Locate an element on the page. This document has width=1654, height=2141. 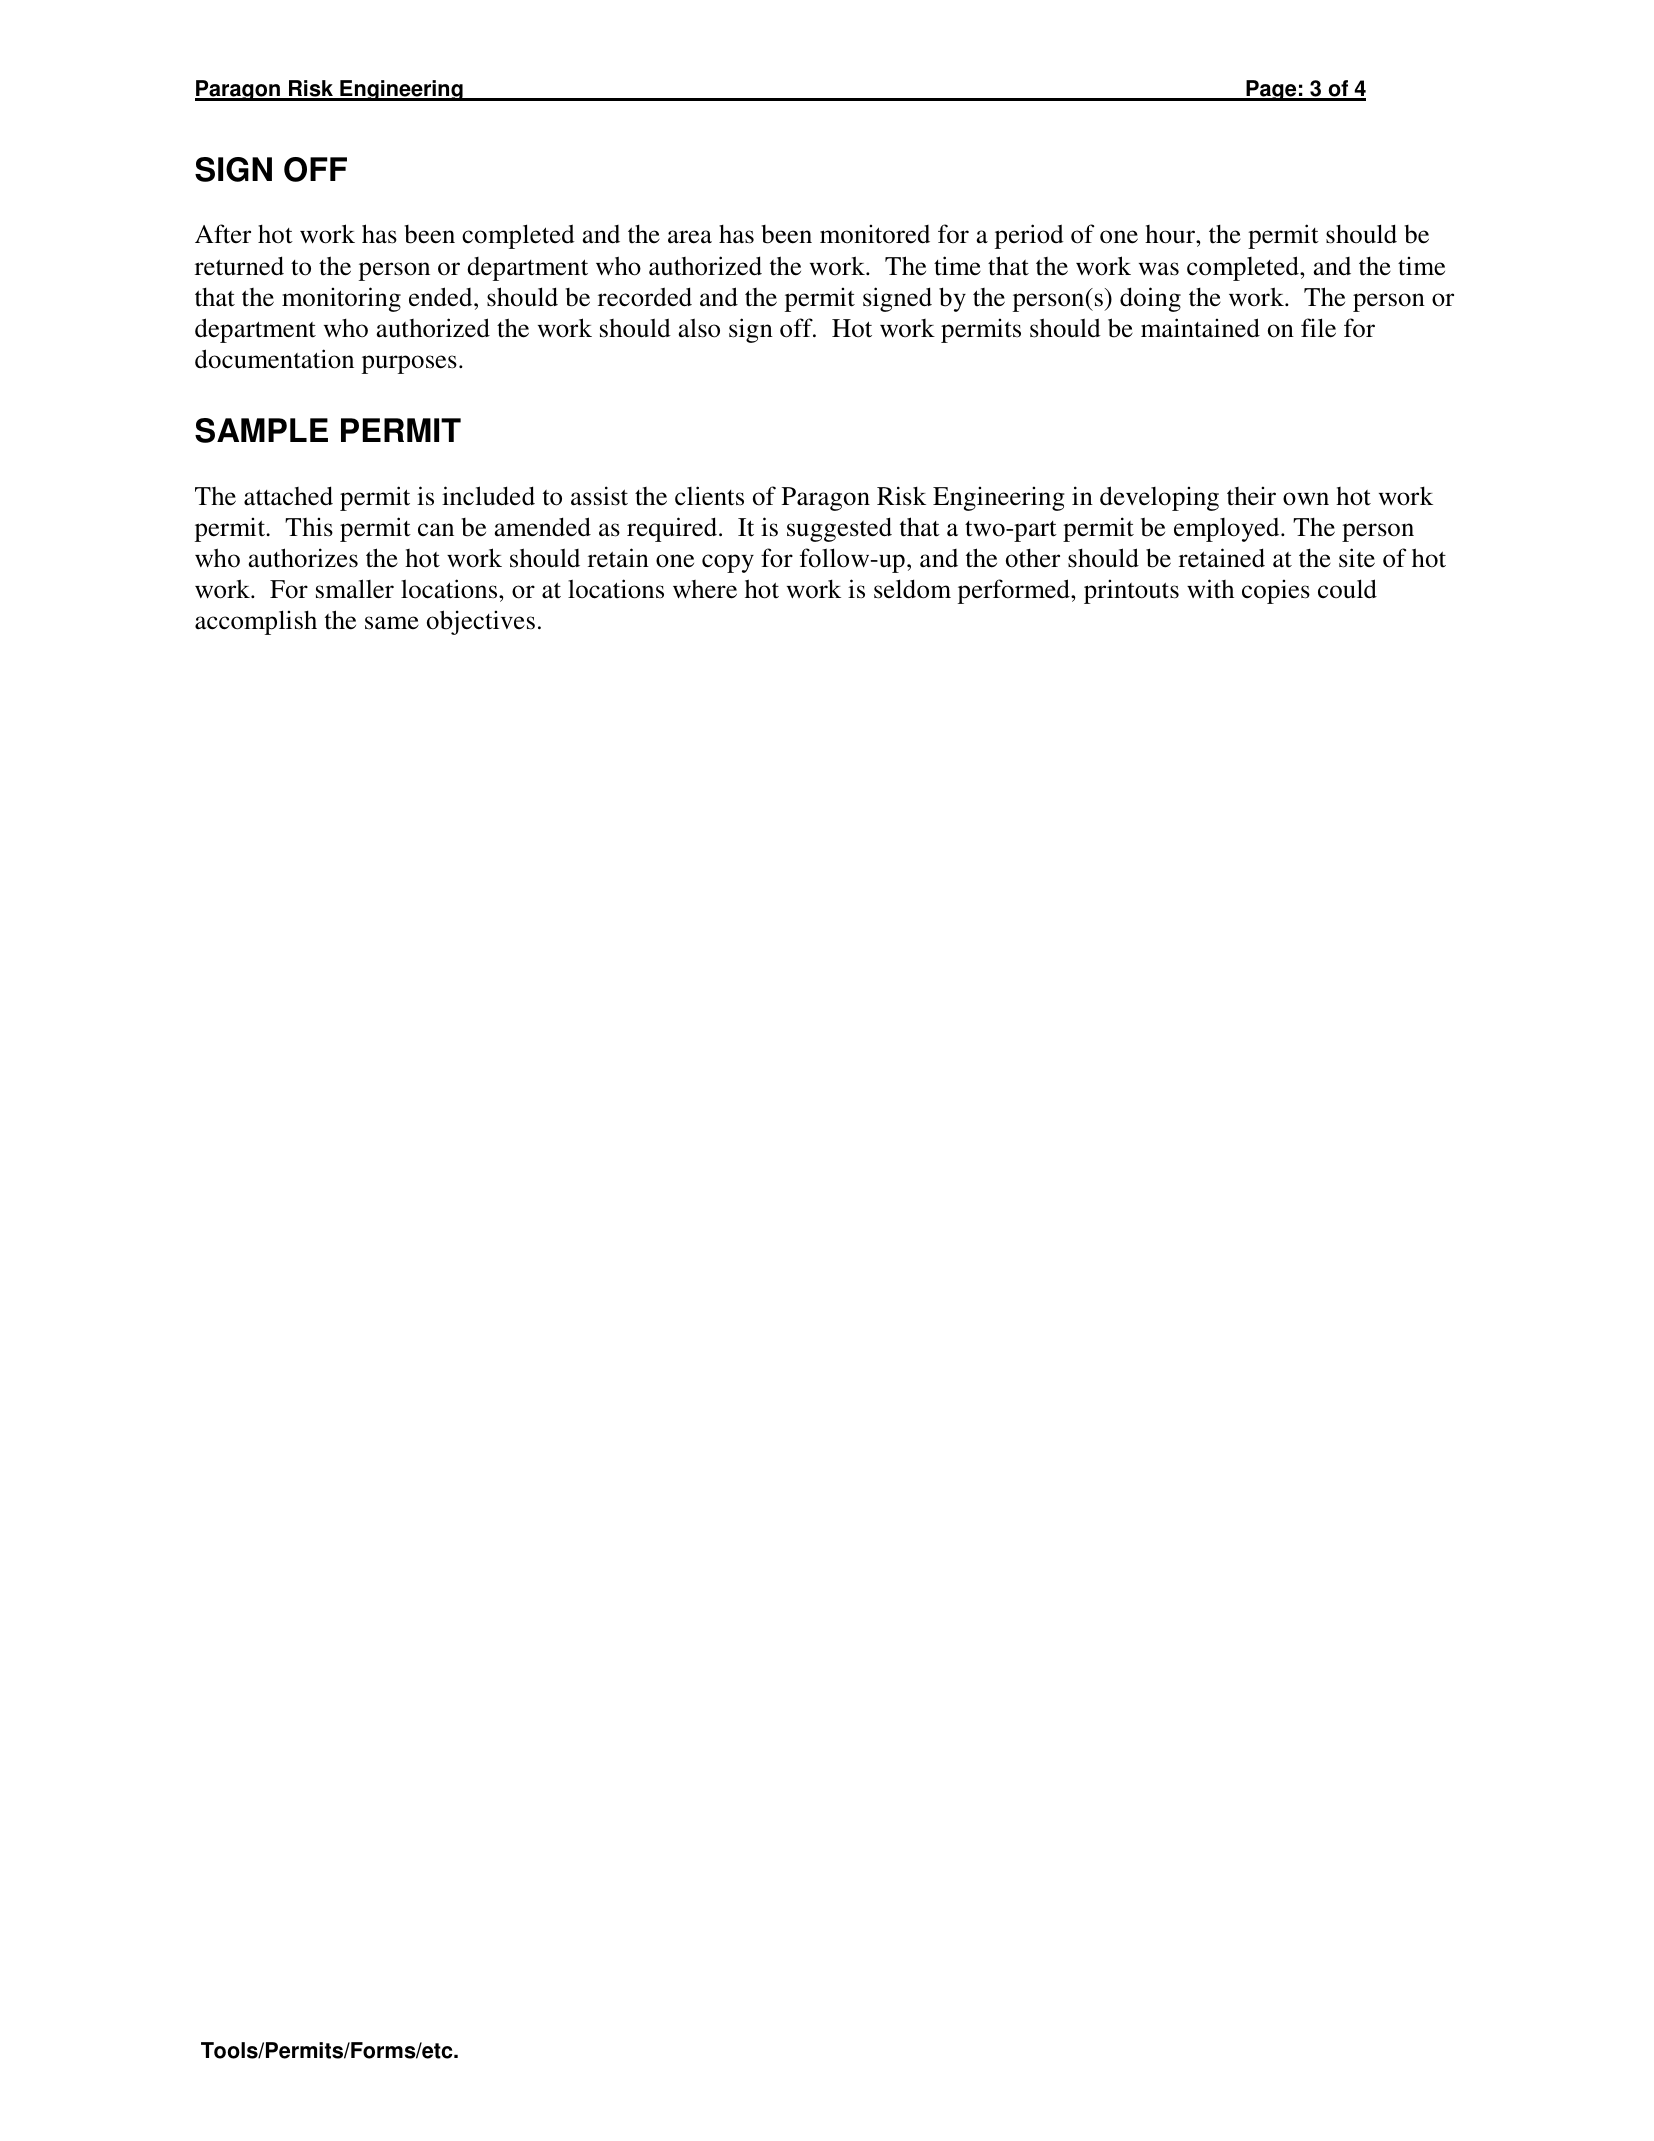
hour is located at coordinates (1171, 234).
